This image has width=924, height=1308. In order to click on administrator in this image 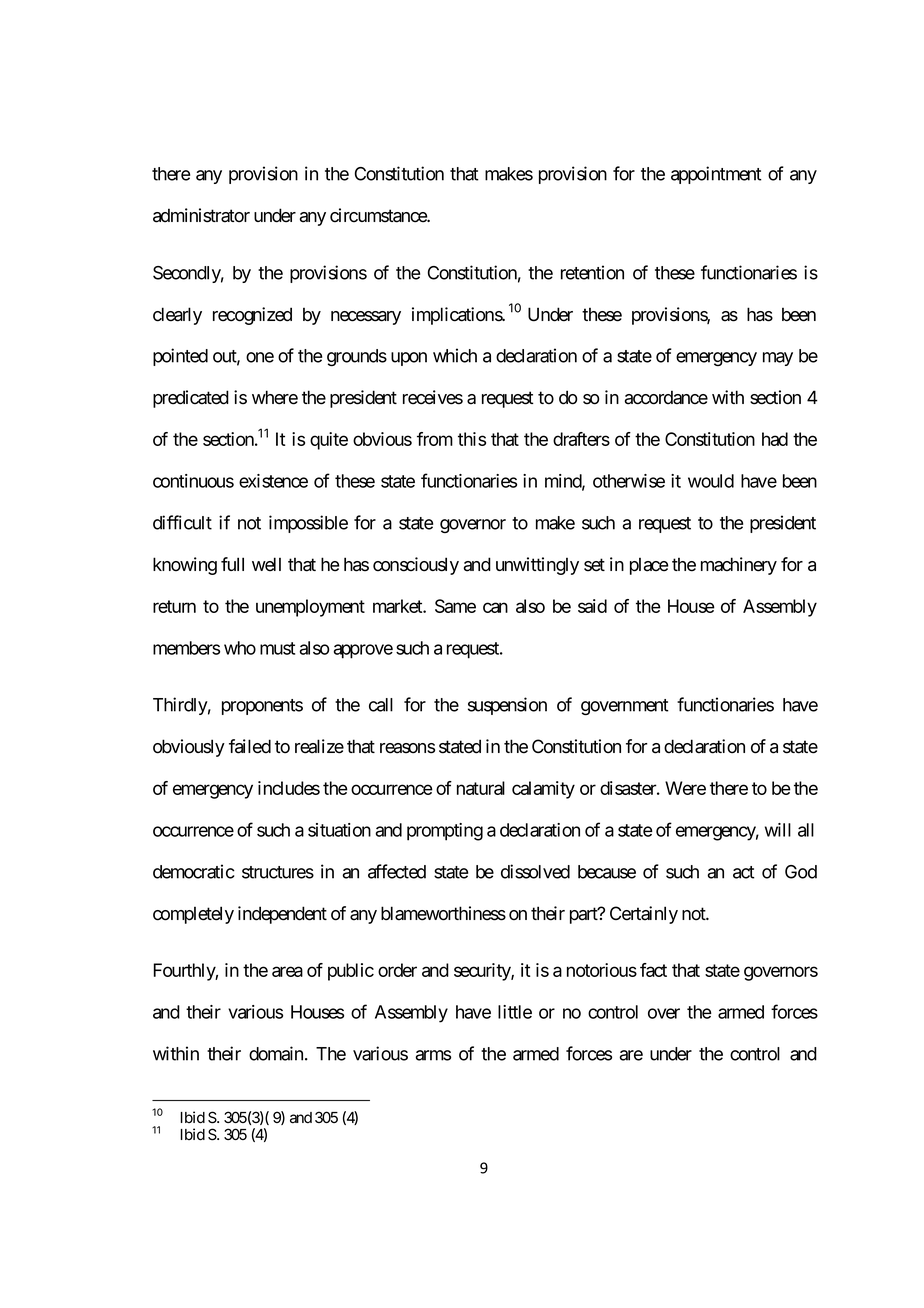, I will do `click(201, 215)`.
